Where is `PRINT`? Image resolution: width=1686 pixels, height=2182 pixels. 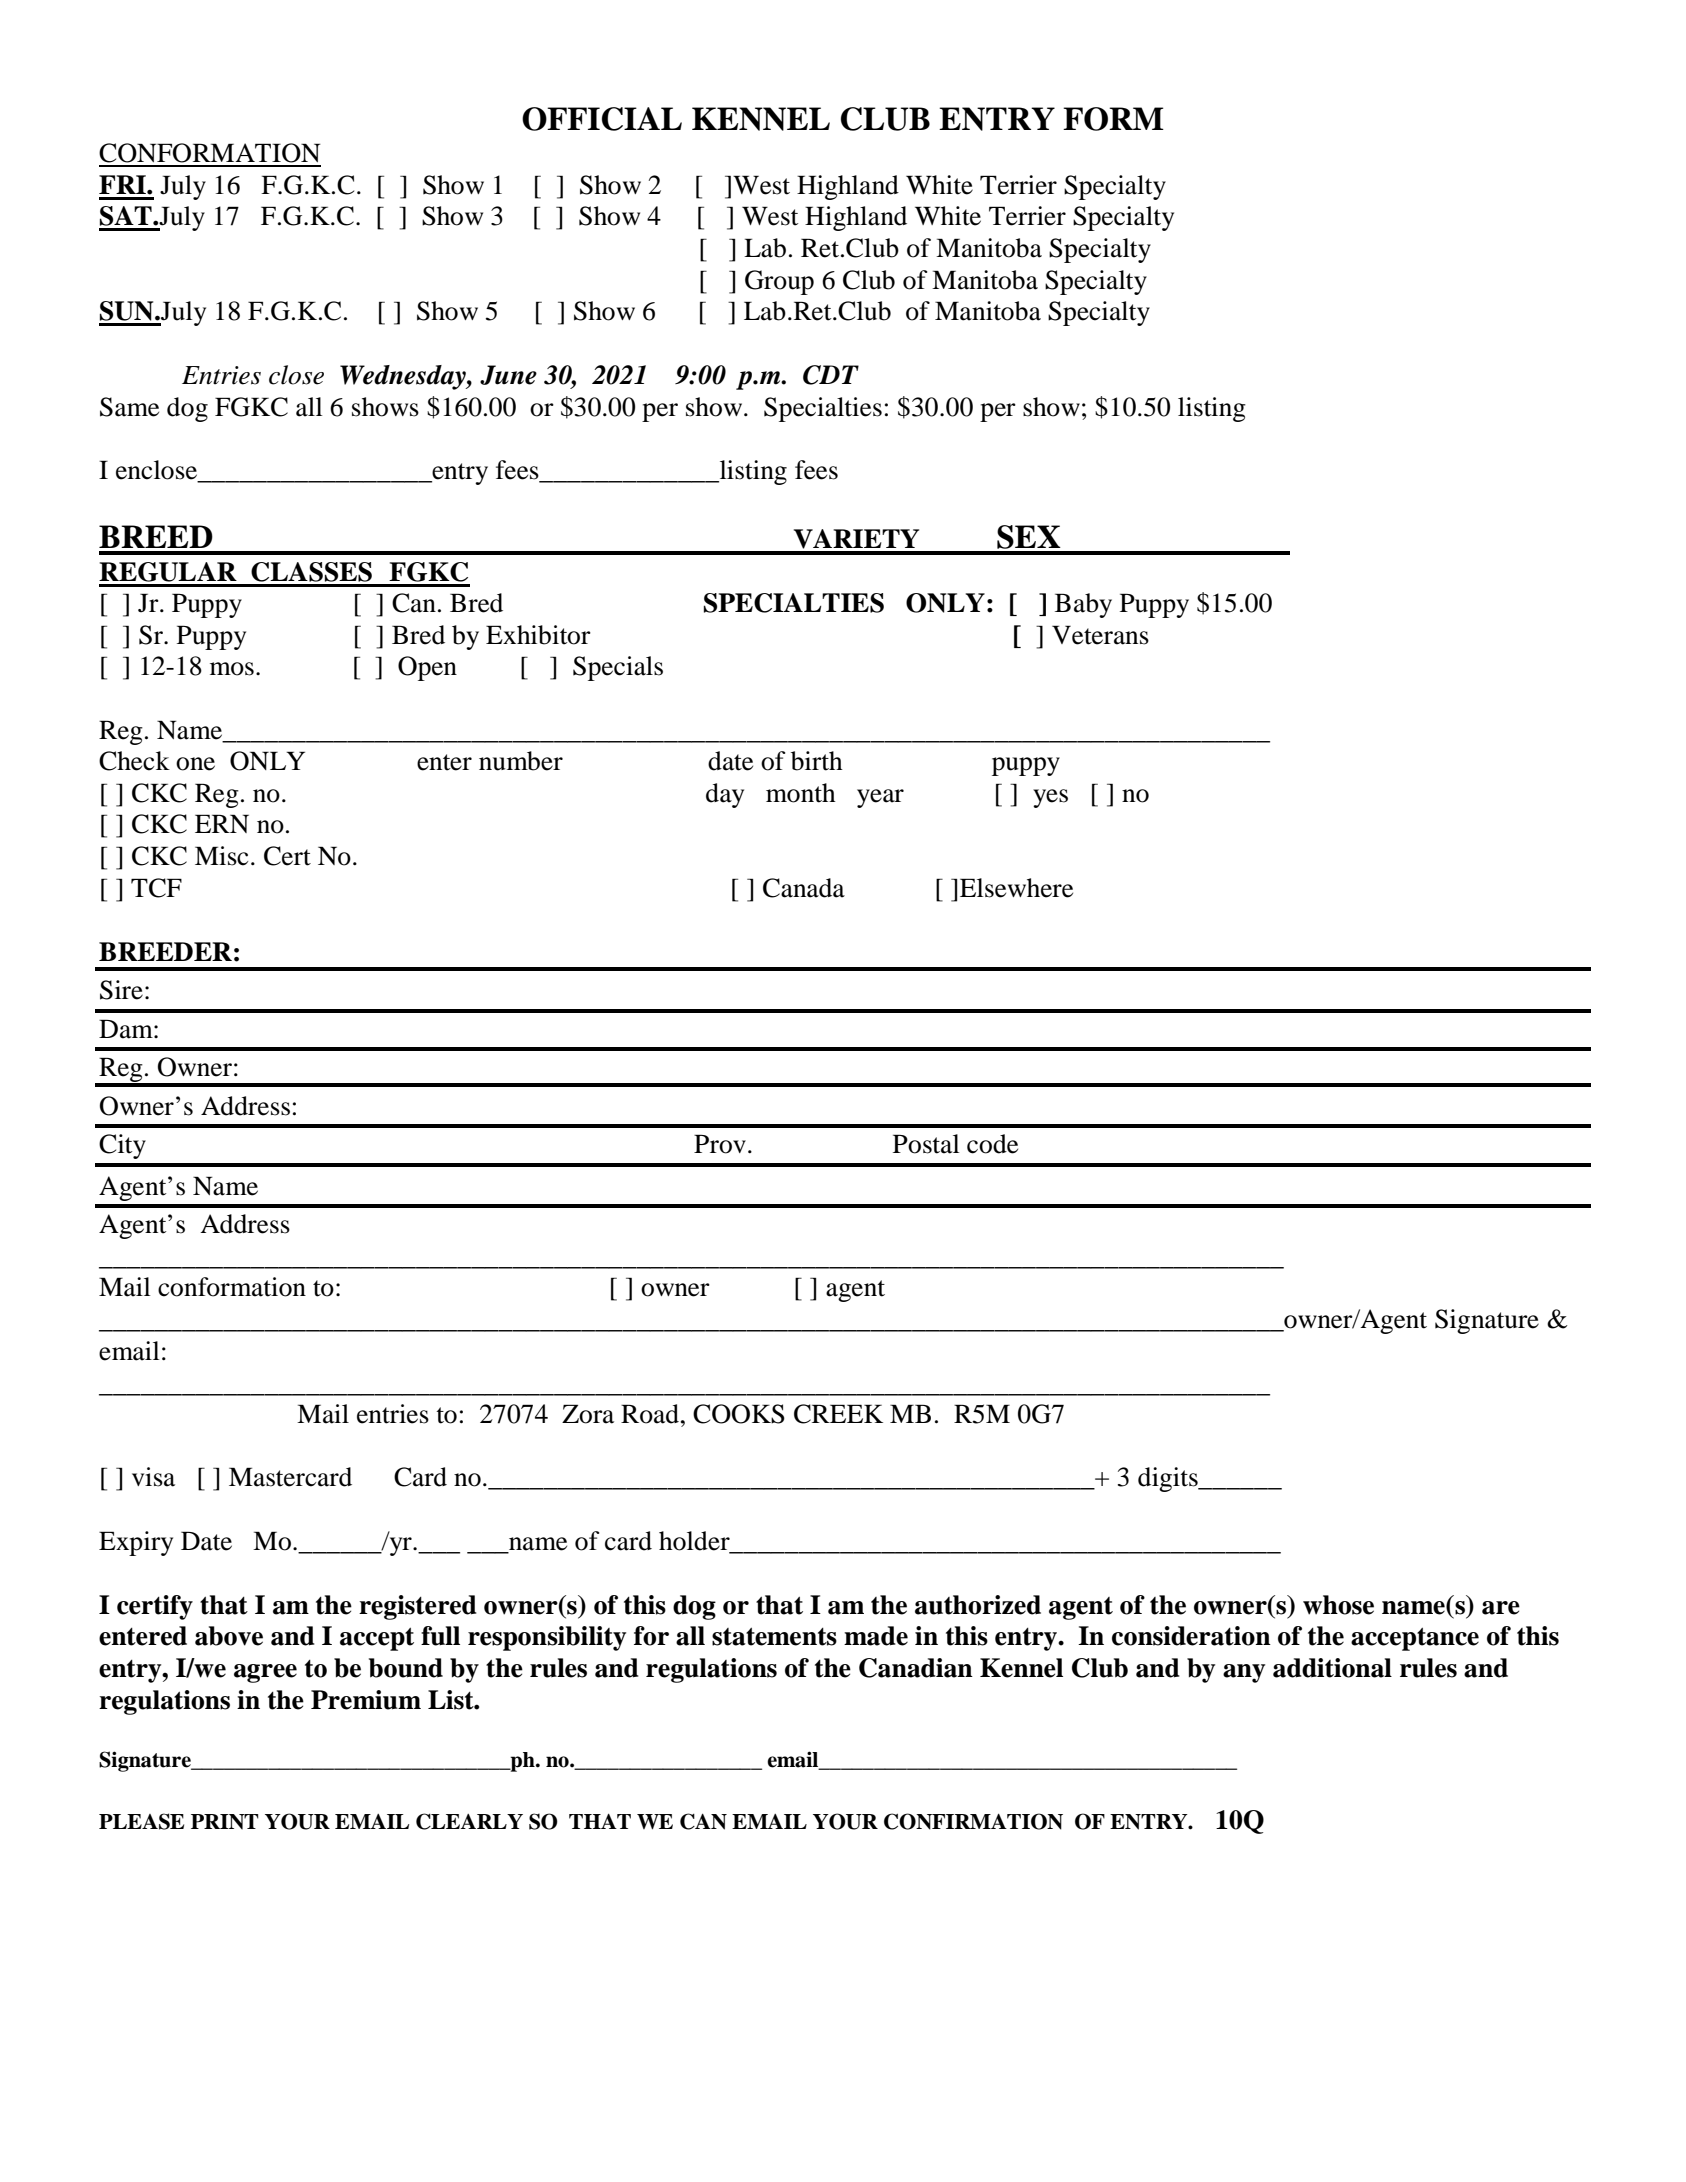 PRINT is located at coordinates (225, 1822).
